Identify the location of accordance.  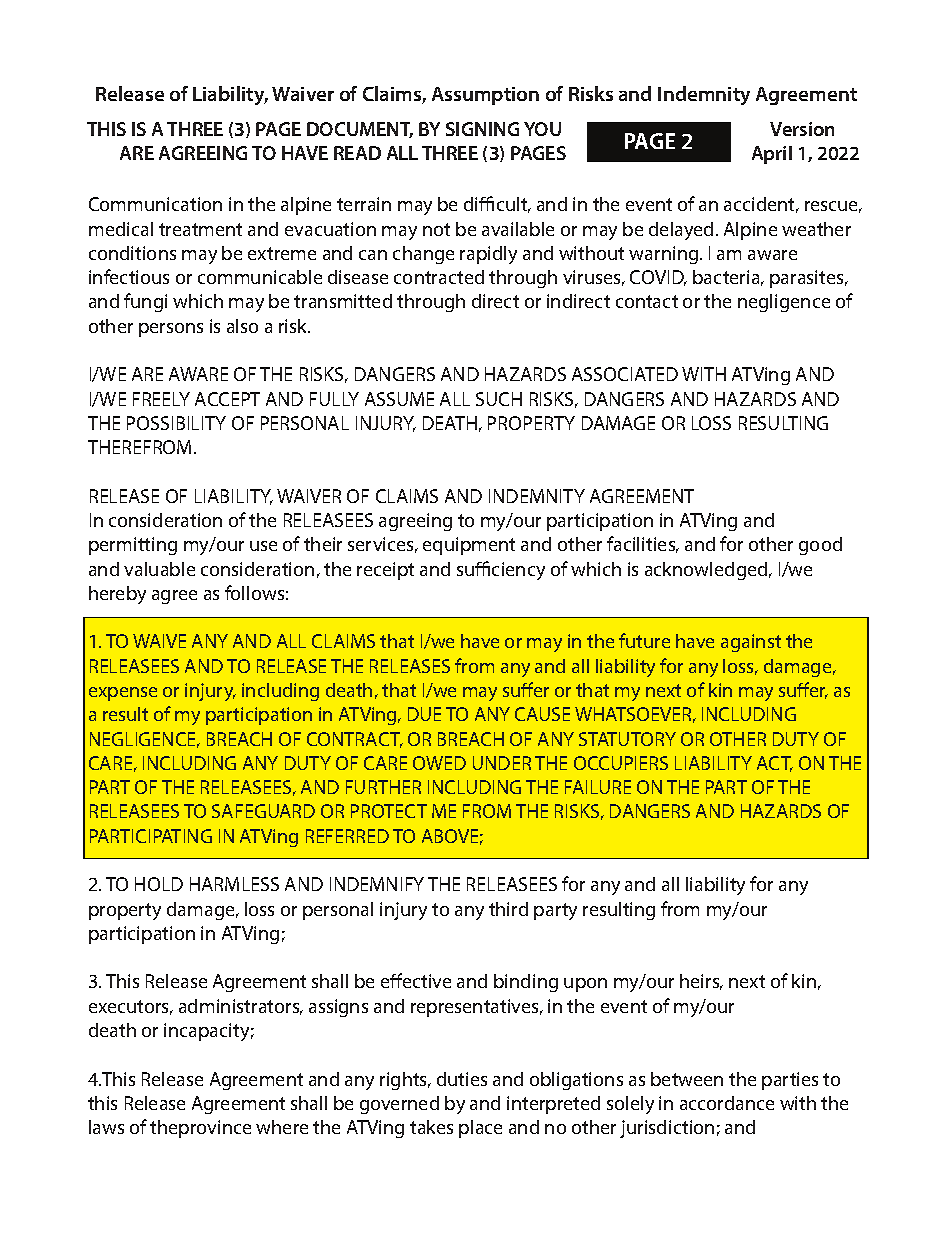
(727, 1103).
